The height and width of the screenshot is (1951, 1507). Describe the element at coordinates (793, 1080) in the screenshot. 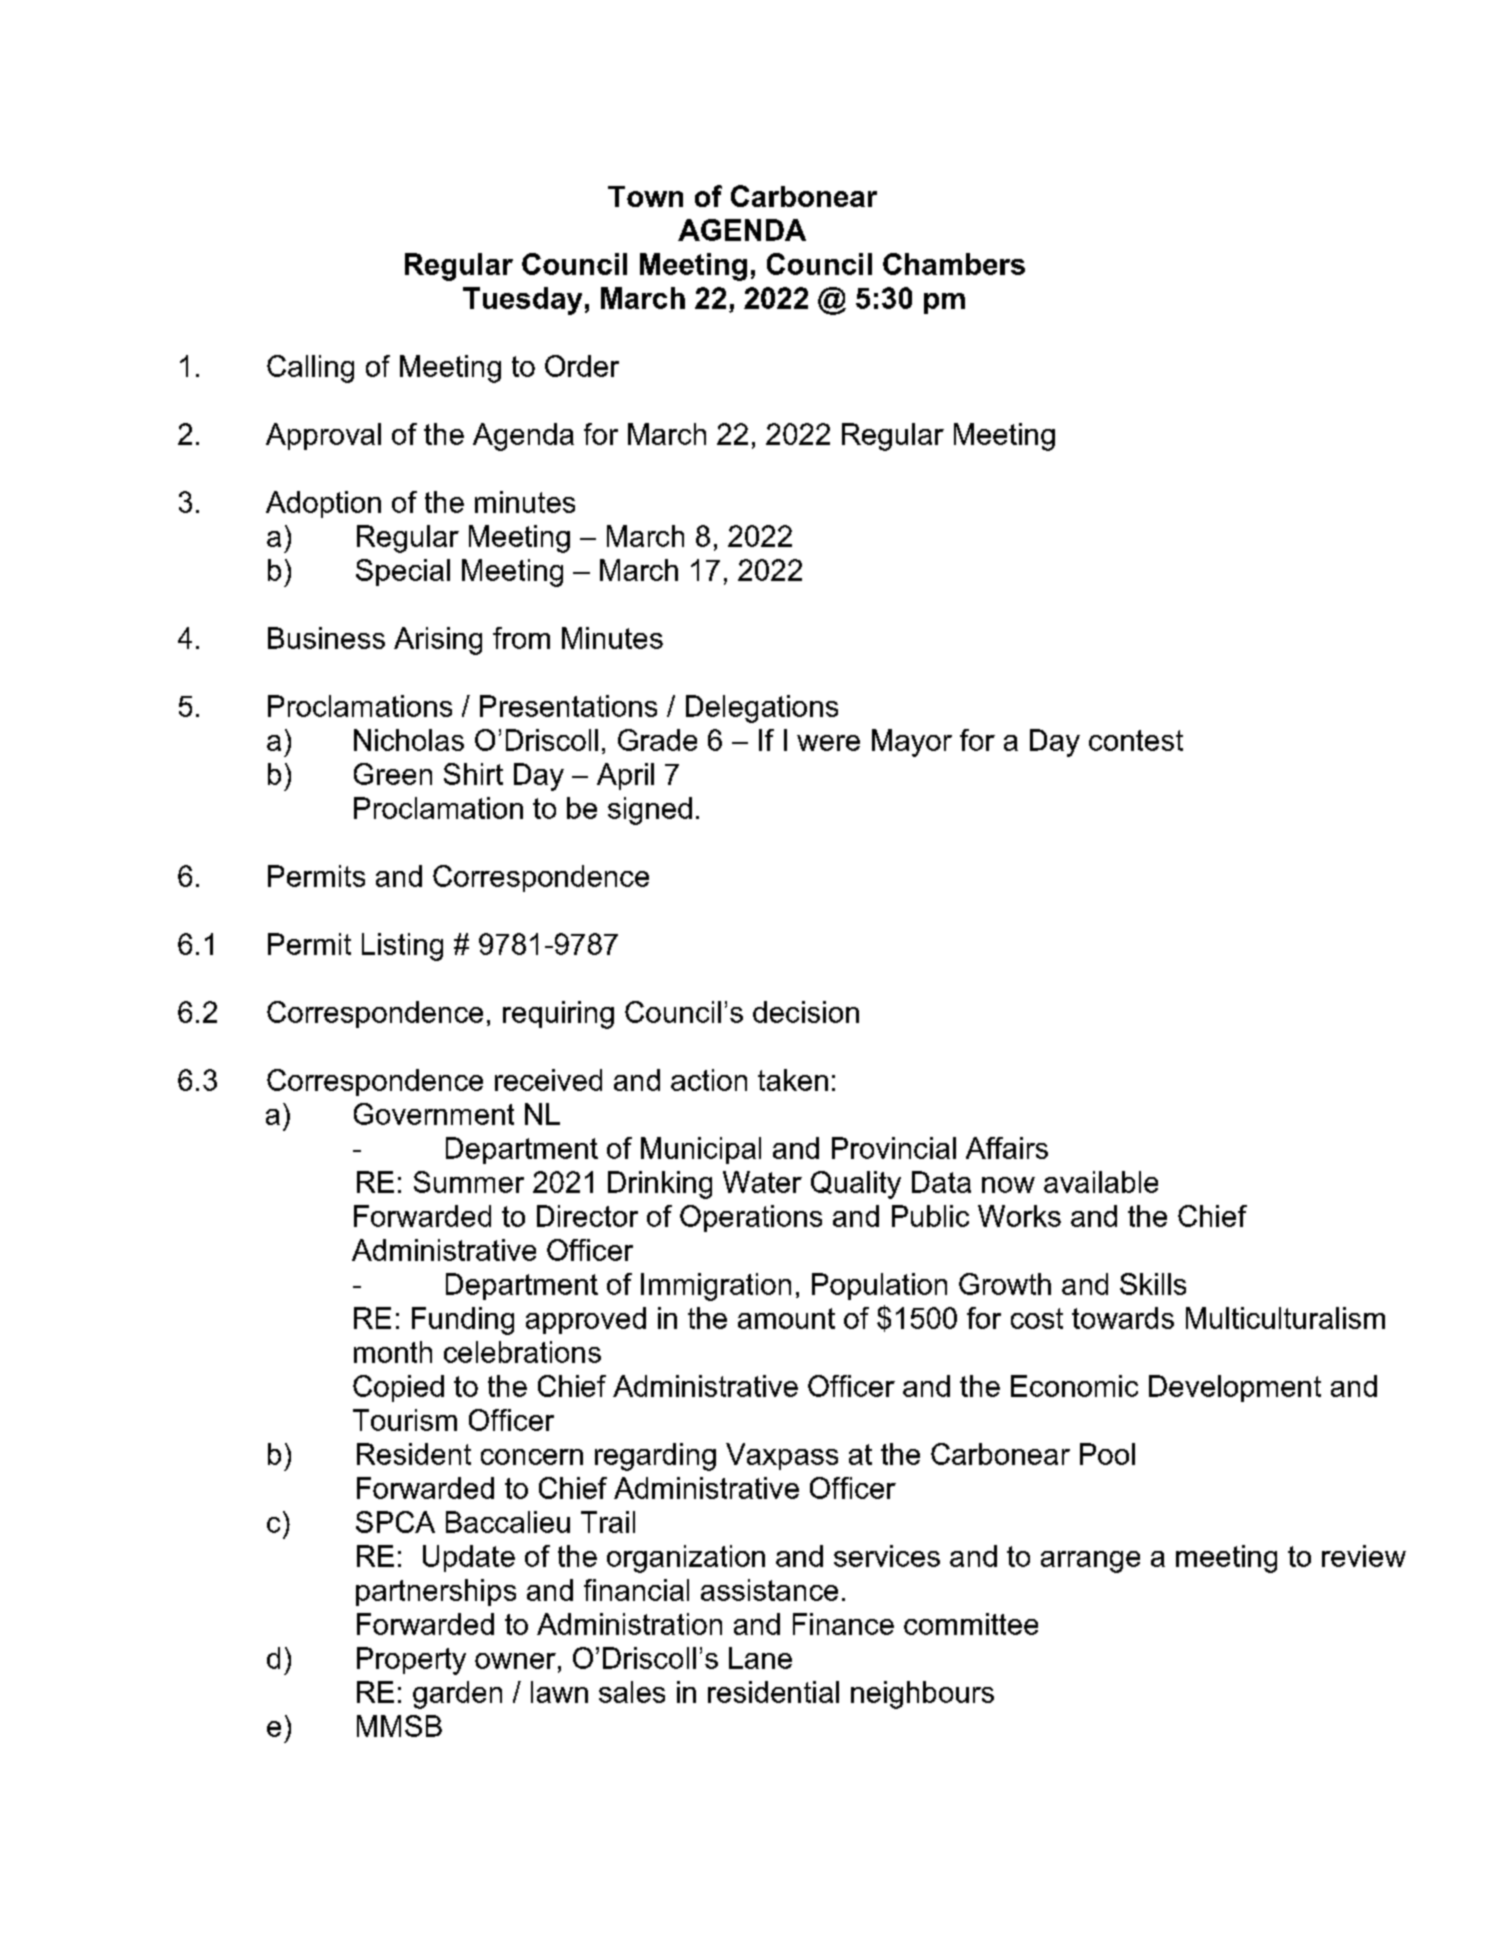

I see `taken` at that location.
